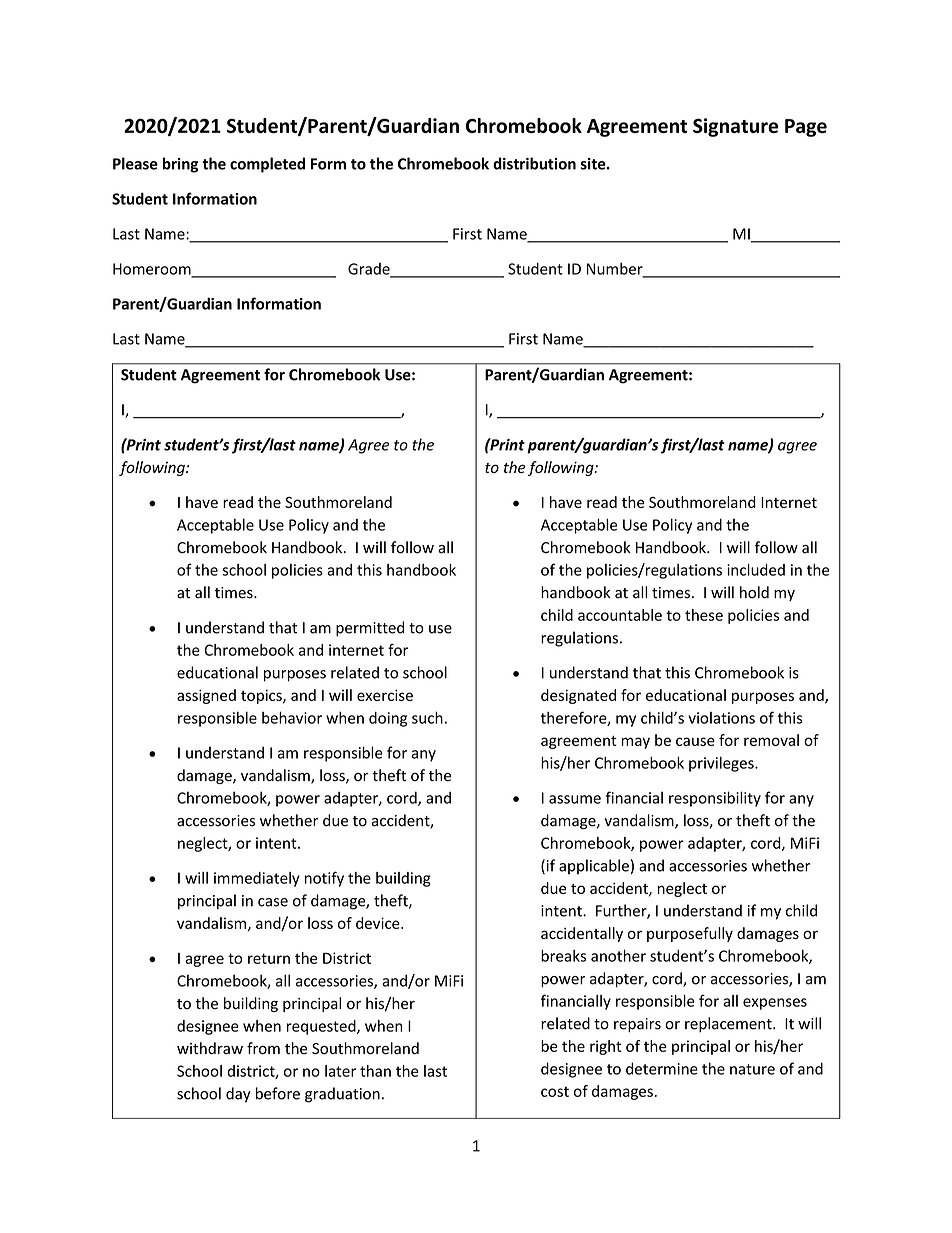 This document has height=1233, width=952. I want to click on these, so click(704, 615).
